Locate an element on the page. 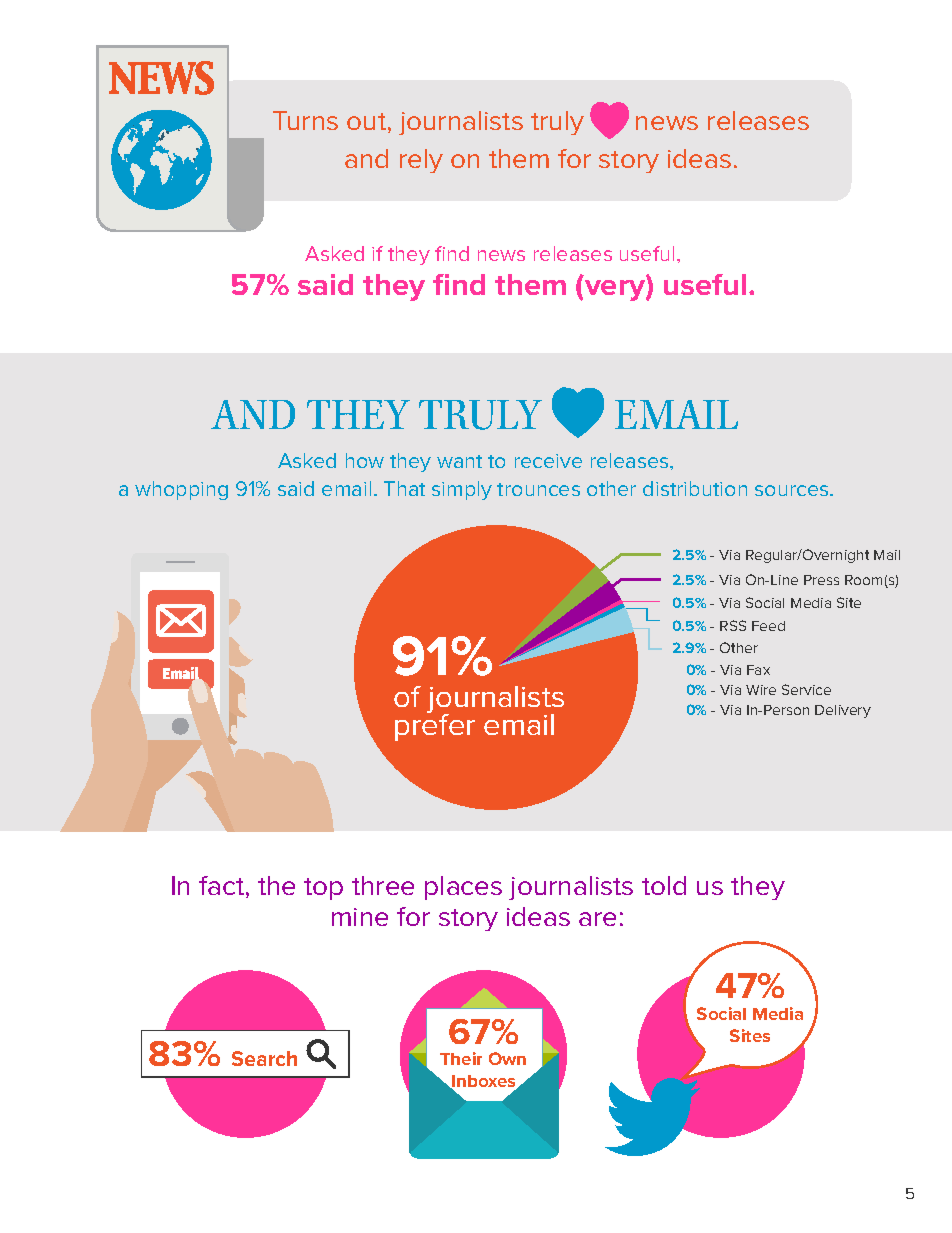 This page has height=1233, width=952. places is located at coordinates (463, 888).
